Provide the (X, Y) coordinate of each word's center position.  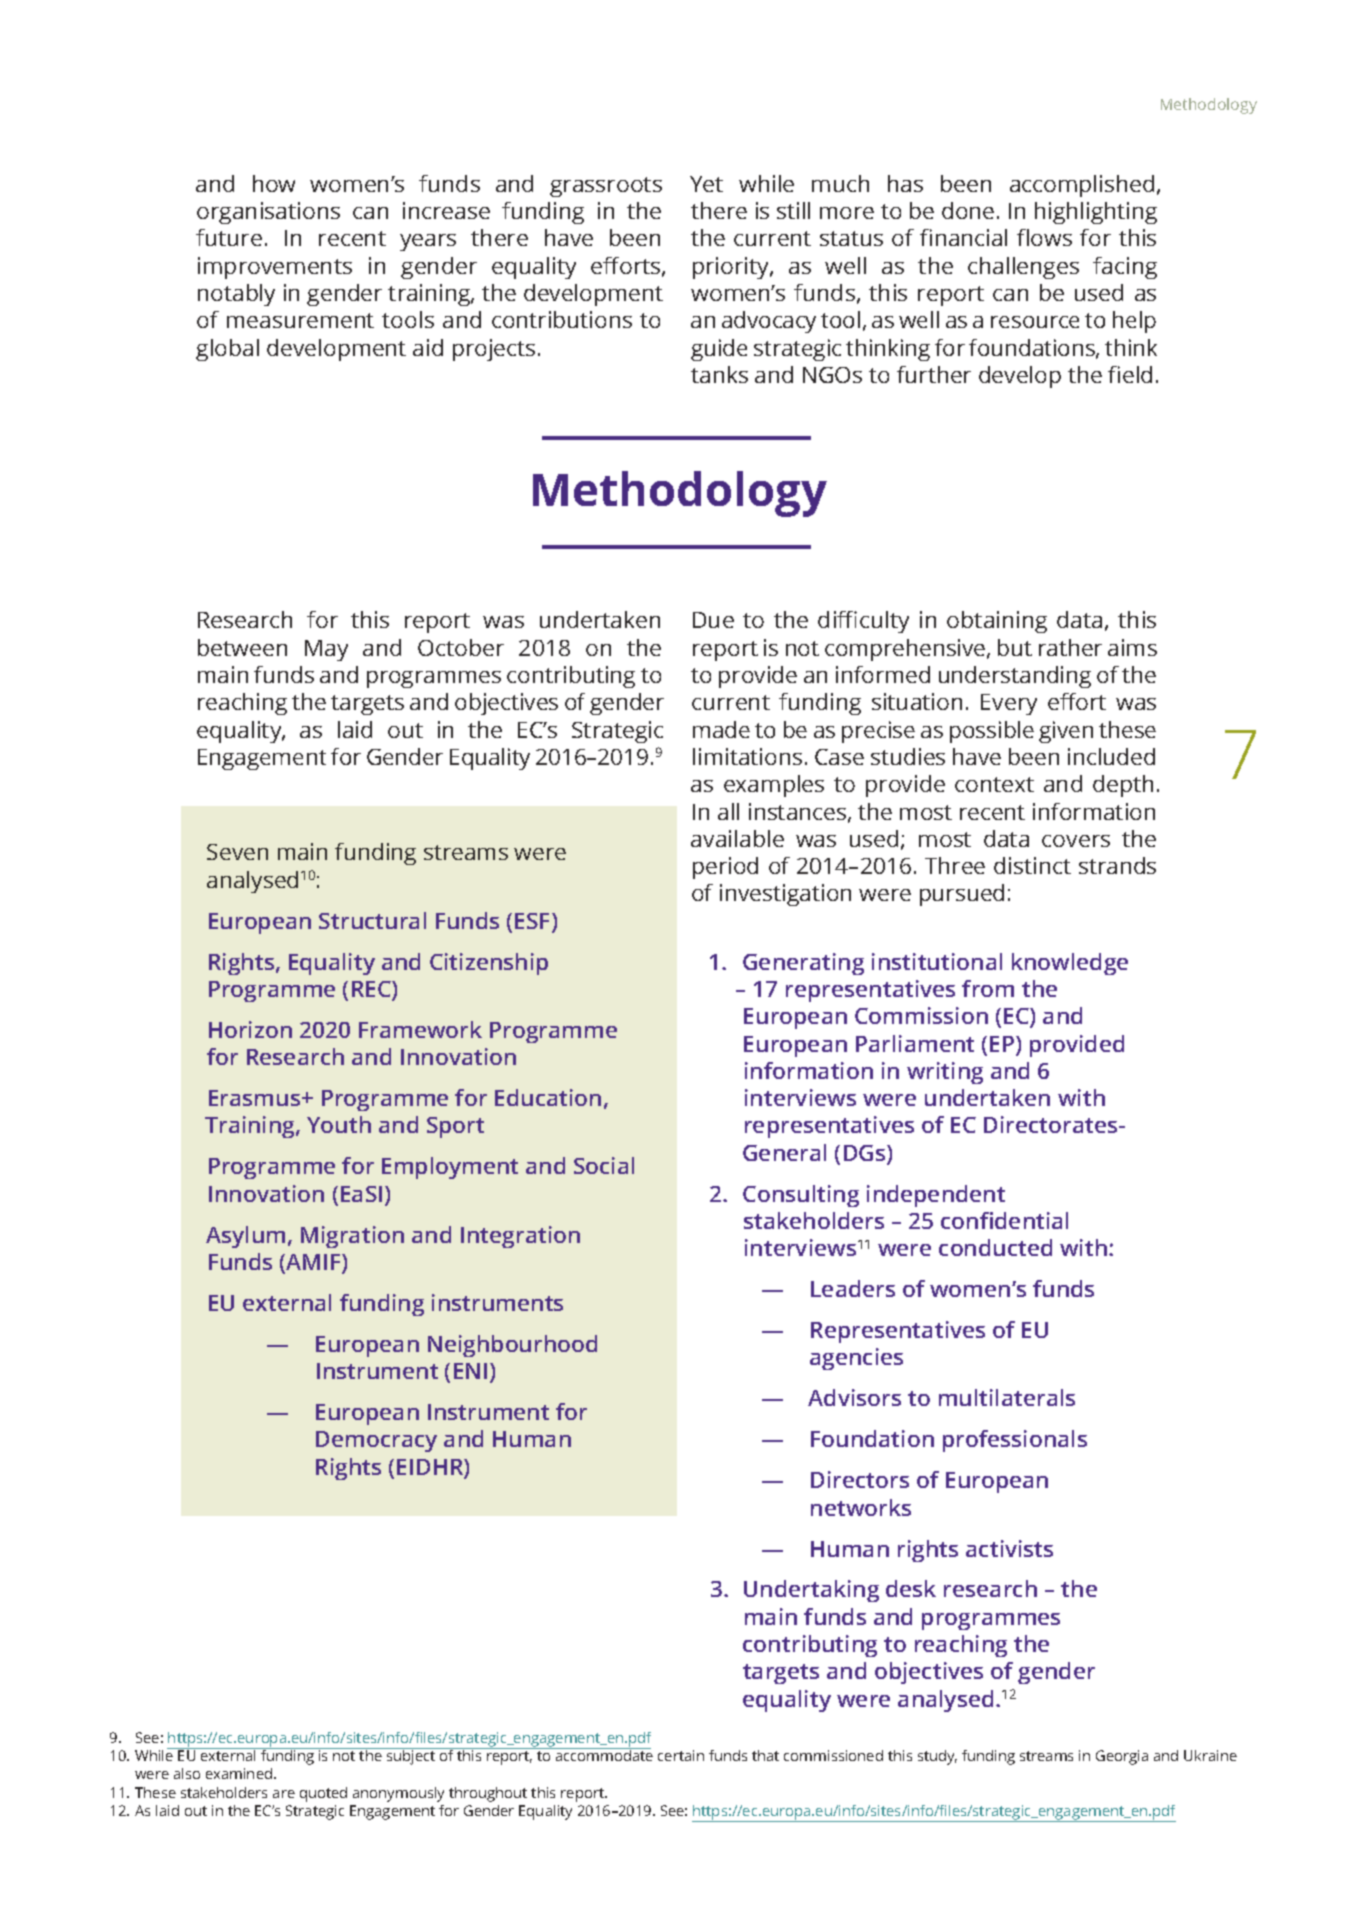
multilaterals (1007, 1397)
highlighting (1096, 213)
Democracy (376, 1441)
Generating (803, 964)
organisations (268, 213)
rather (1070, 647)
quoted (323, 1794)
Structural (372, 920)
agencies (856, 1359)
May (326, 650)
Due (713, 620)
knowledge (1070, 964)
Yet (706, 184)
